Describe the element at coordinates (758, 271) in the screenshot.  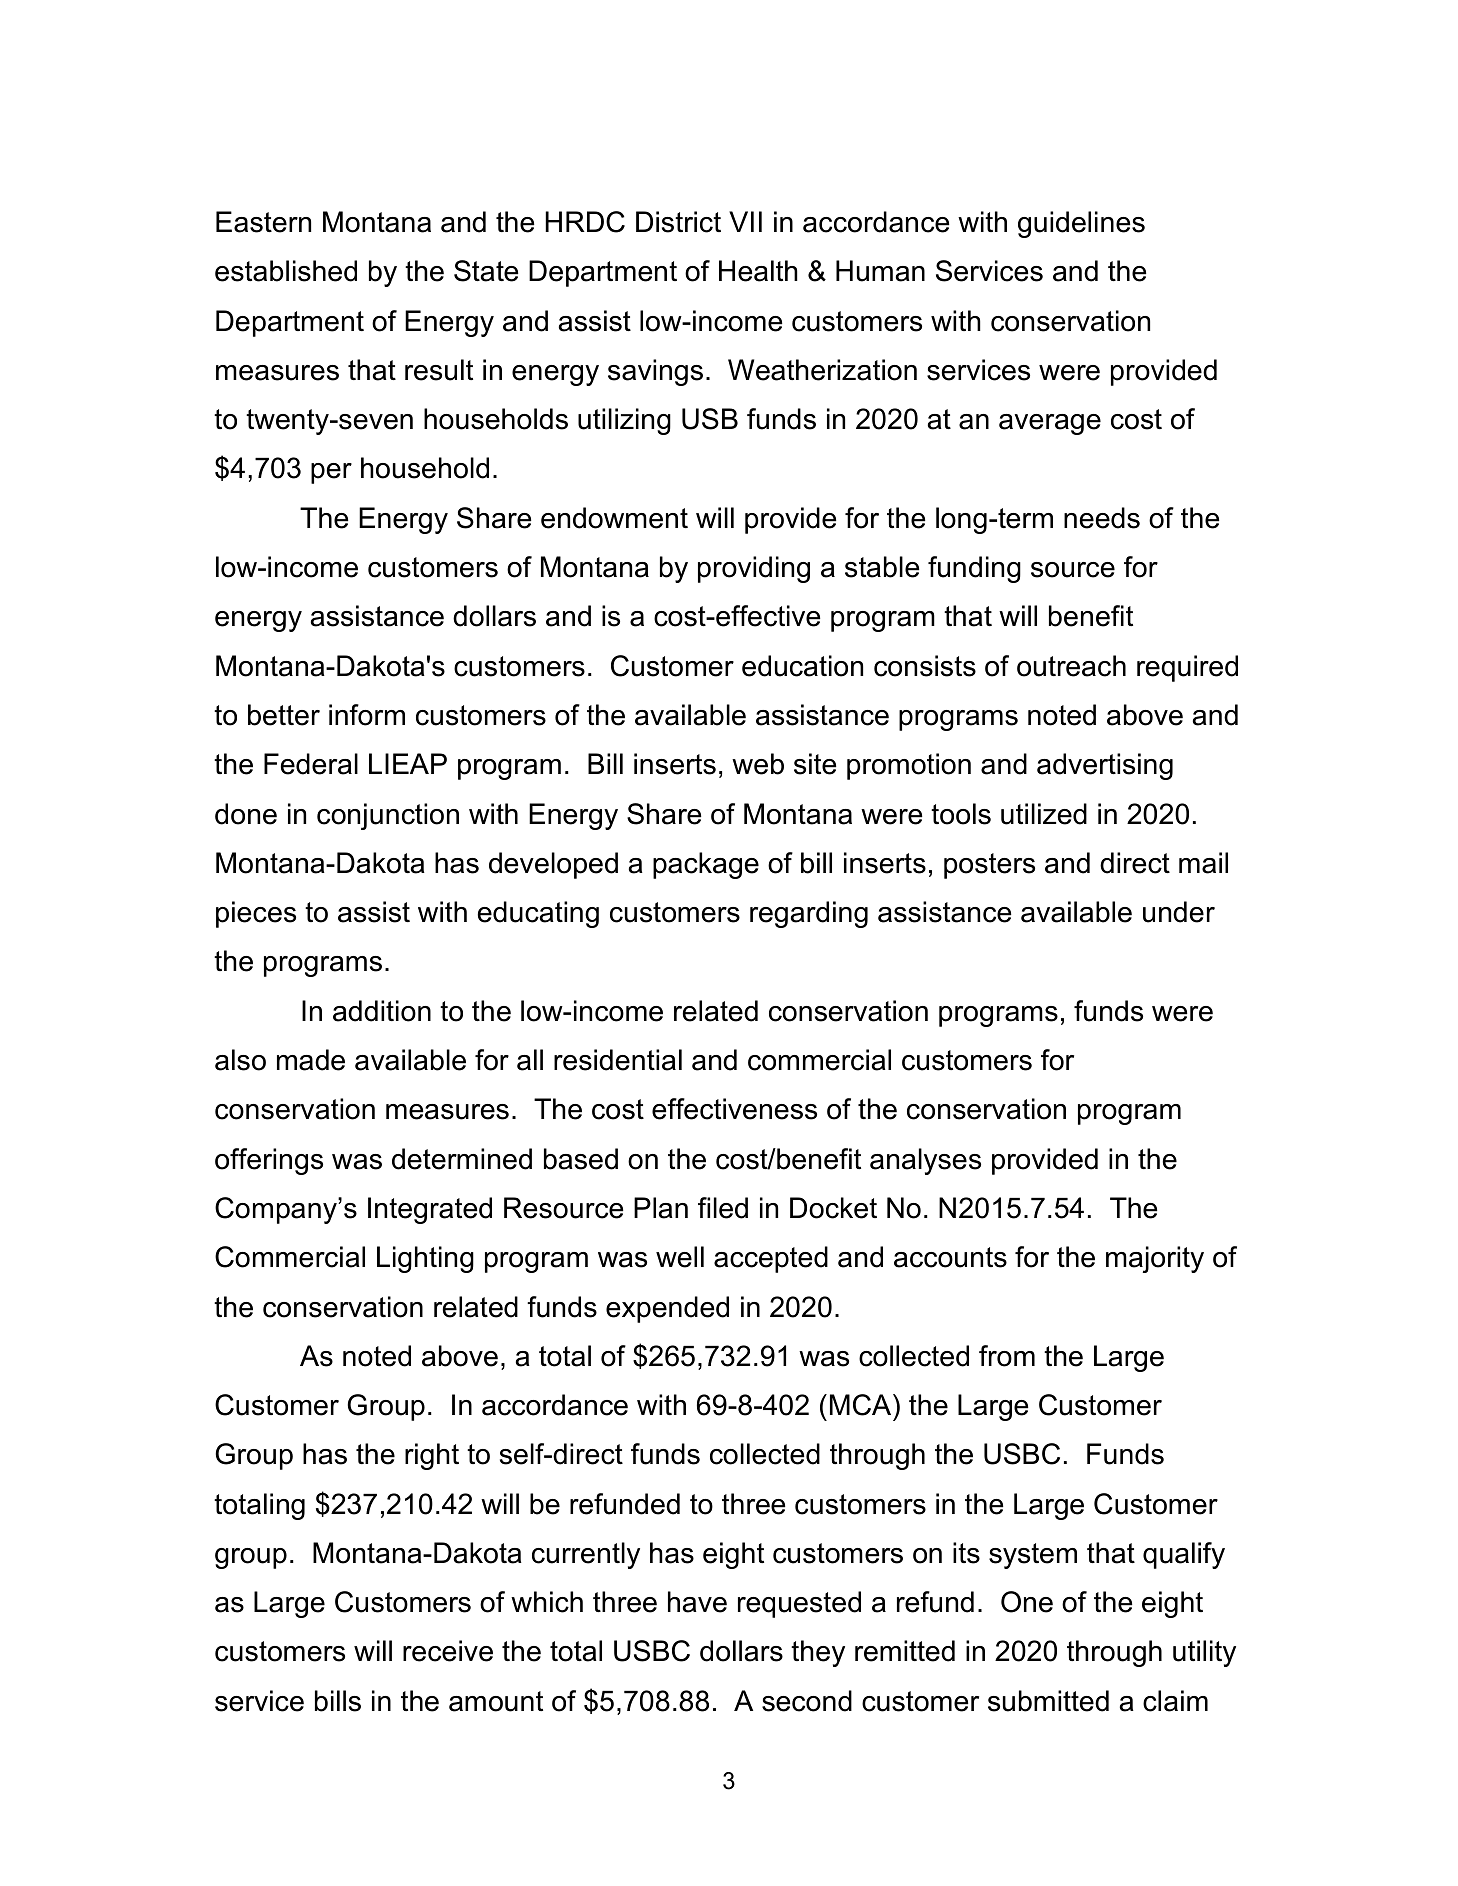
I see `Health` at that location.
